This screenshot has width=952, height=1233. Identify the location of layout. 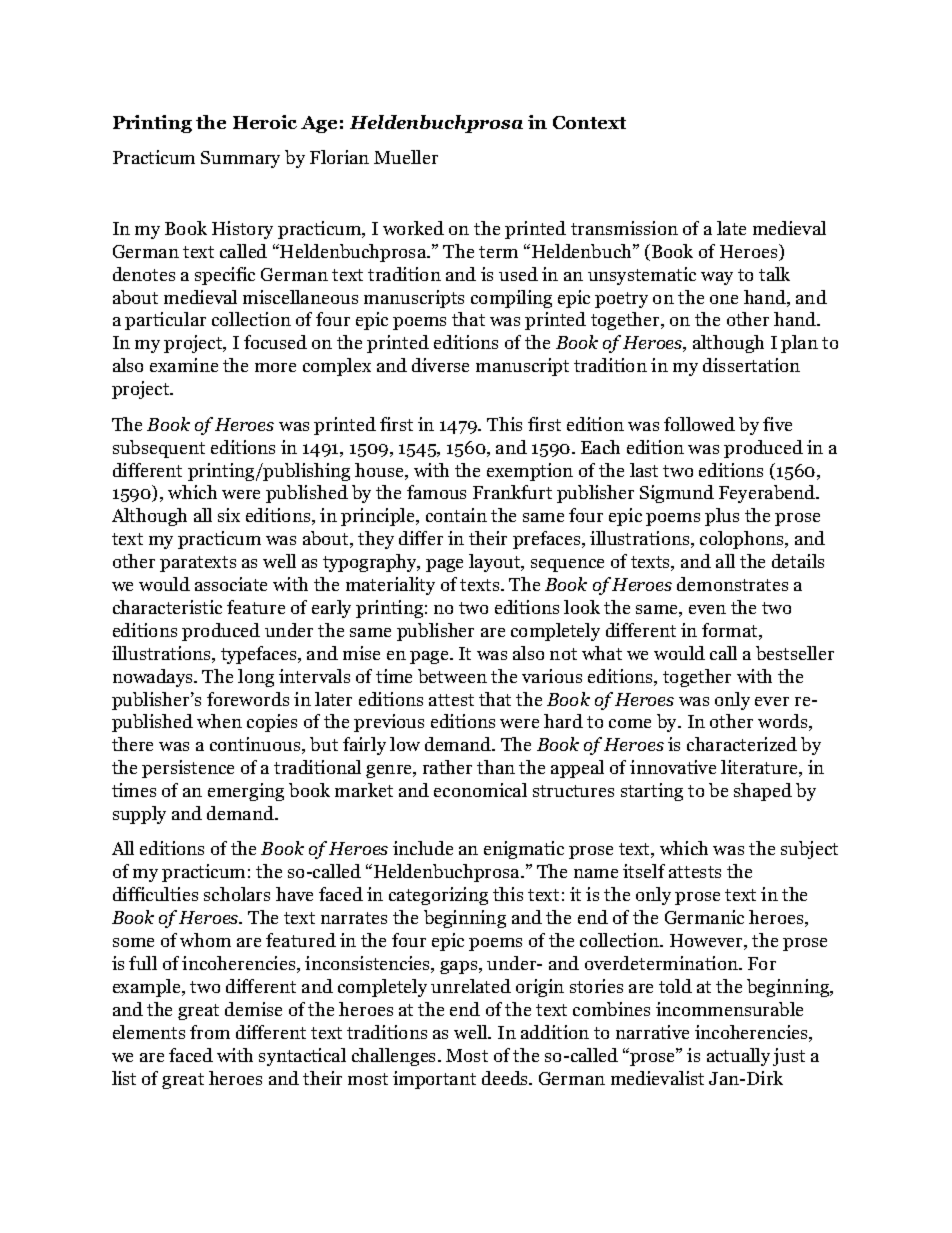
(496, 563).
